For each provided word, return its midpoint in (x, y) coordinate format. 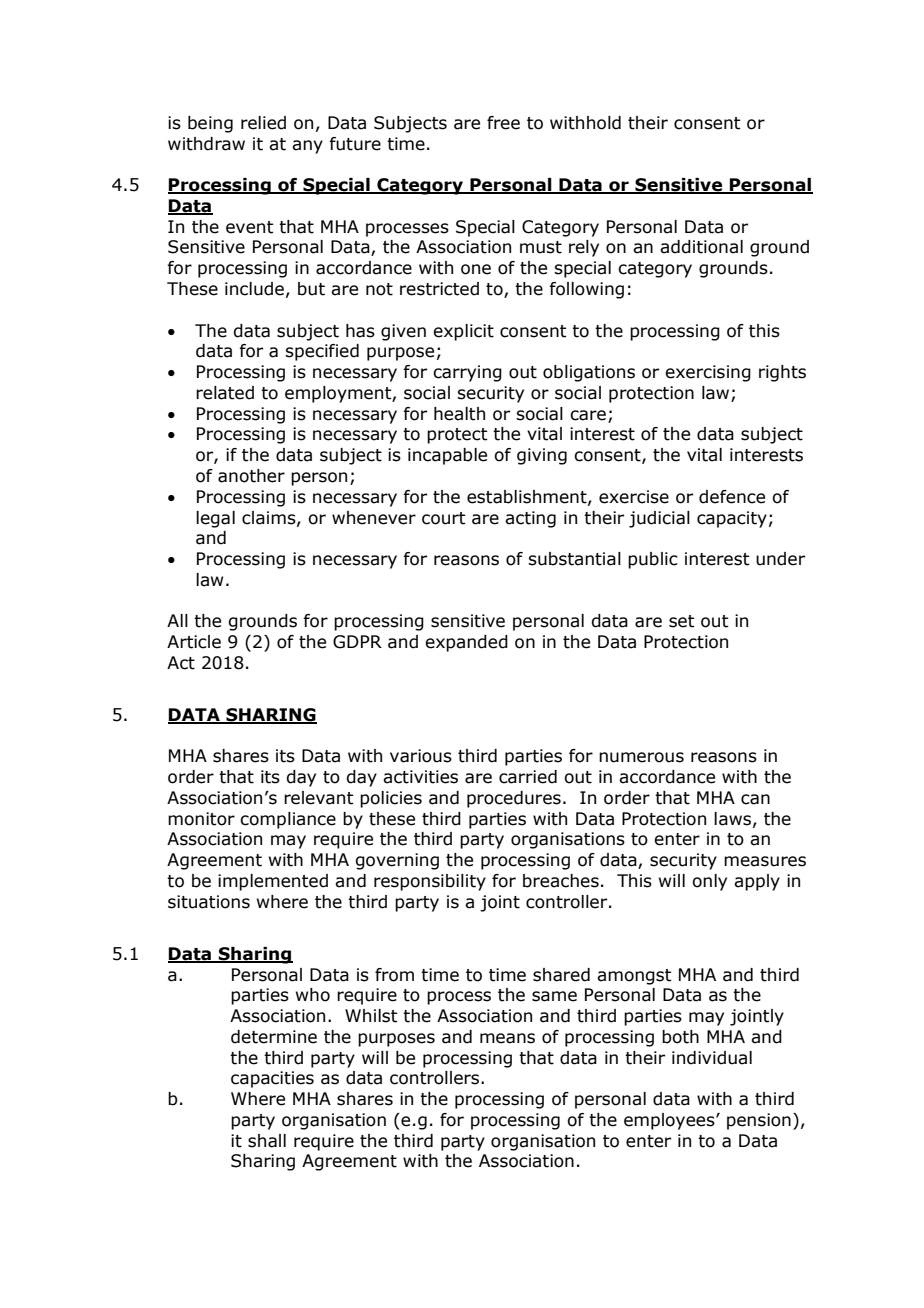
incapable (447, 456)
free (503, 123)
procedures (514, 799)
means (507, 1038)
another (251, 476)
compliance (288, 820)
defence (732, 497)
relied (263, 123)
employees (670, 1121)
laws (732, 819)
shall (267, 1141)
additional (701, 247)
